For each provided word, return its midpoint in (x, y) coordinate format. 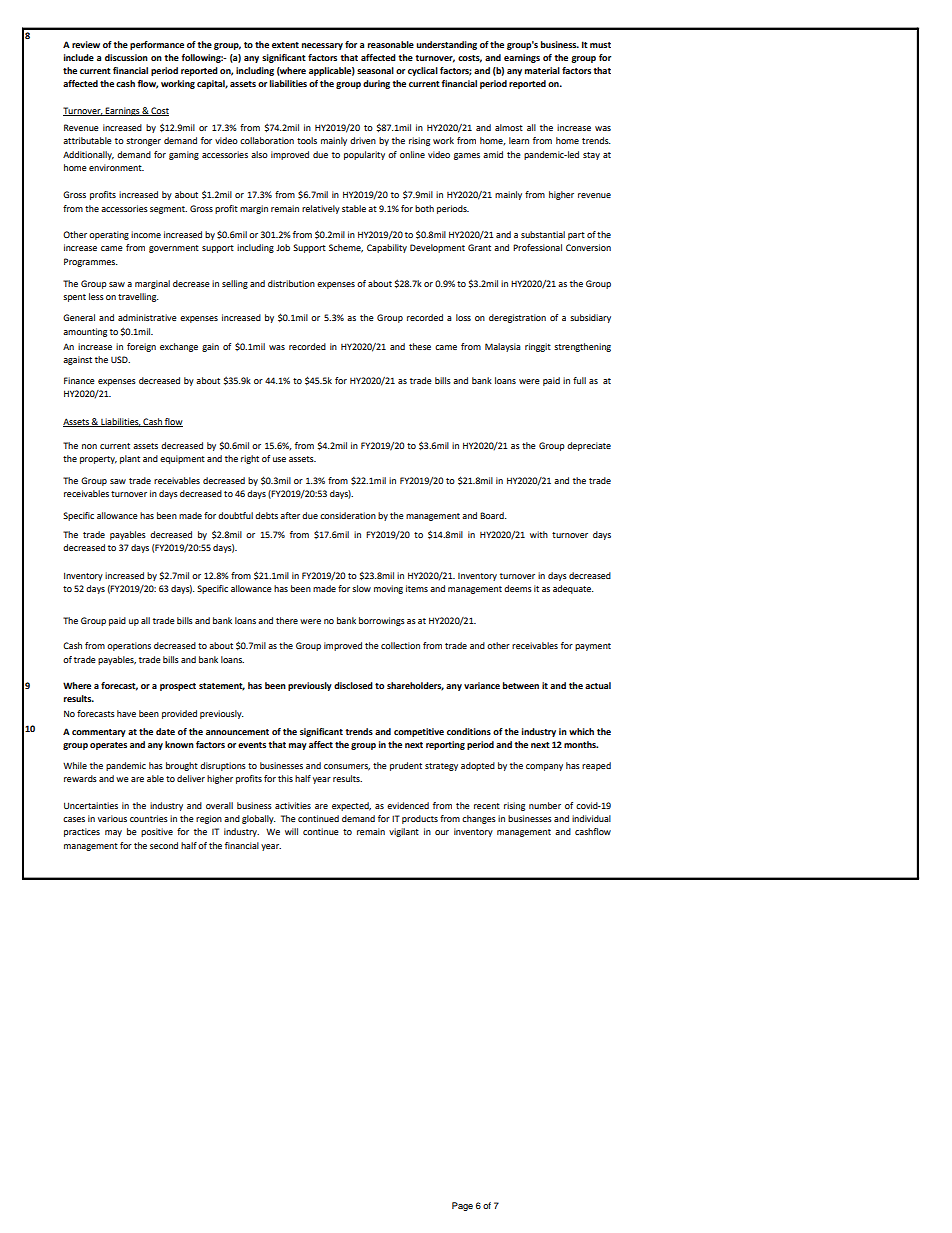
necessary (322, 46)
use (279, 459)
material (542, 70)
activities (293, 805)
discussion (126, 57)
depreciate (589, 446)
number (545, 805)
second (164, 845)
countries (149, 818)
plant (130, 459)
